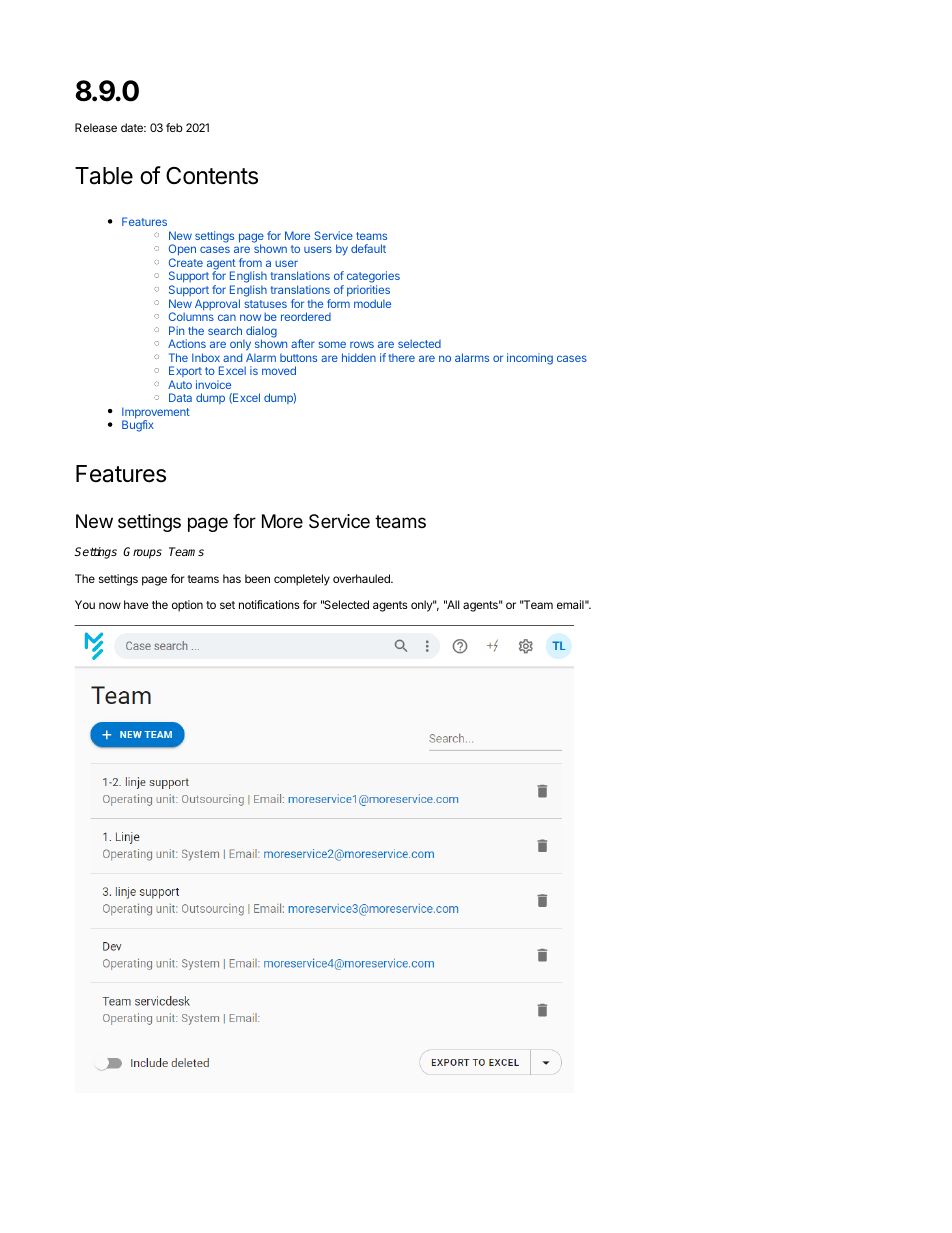 The image size is (952, 1233). I want to click on completely, so click(302, 580).
